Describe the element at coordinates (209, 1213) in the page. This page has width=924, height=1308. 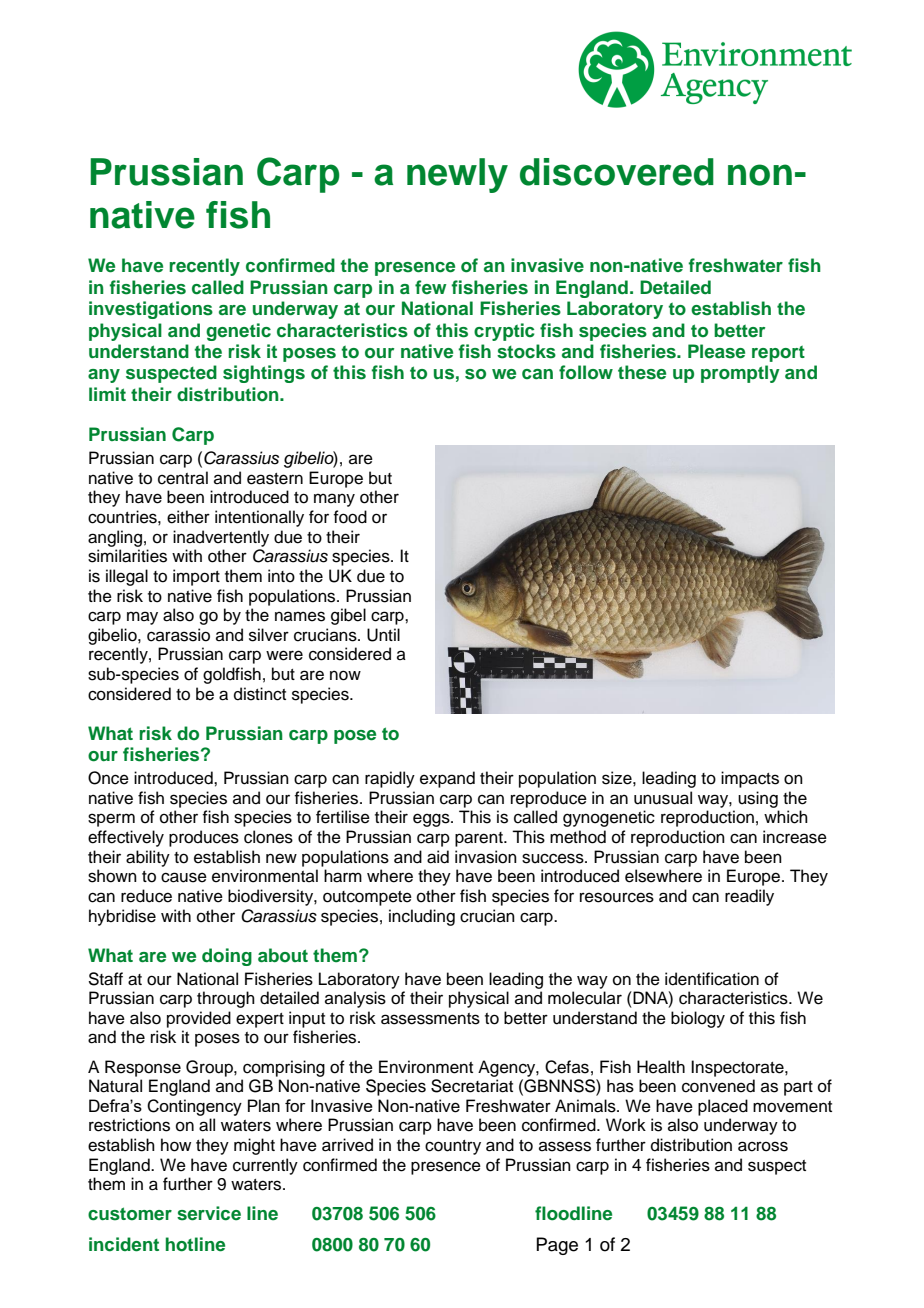
I see `service` at that location.
